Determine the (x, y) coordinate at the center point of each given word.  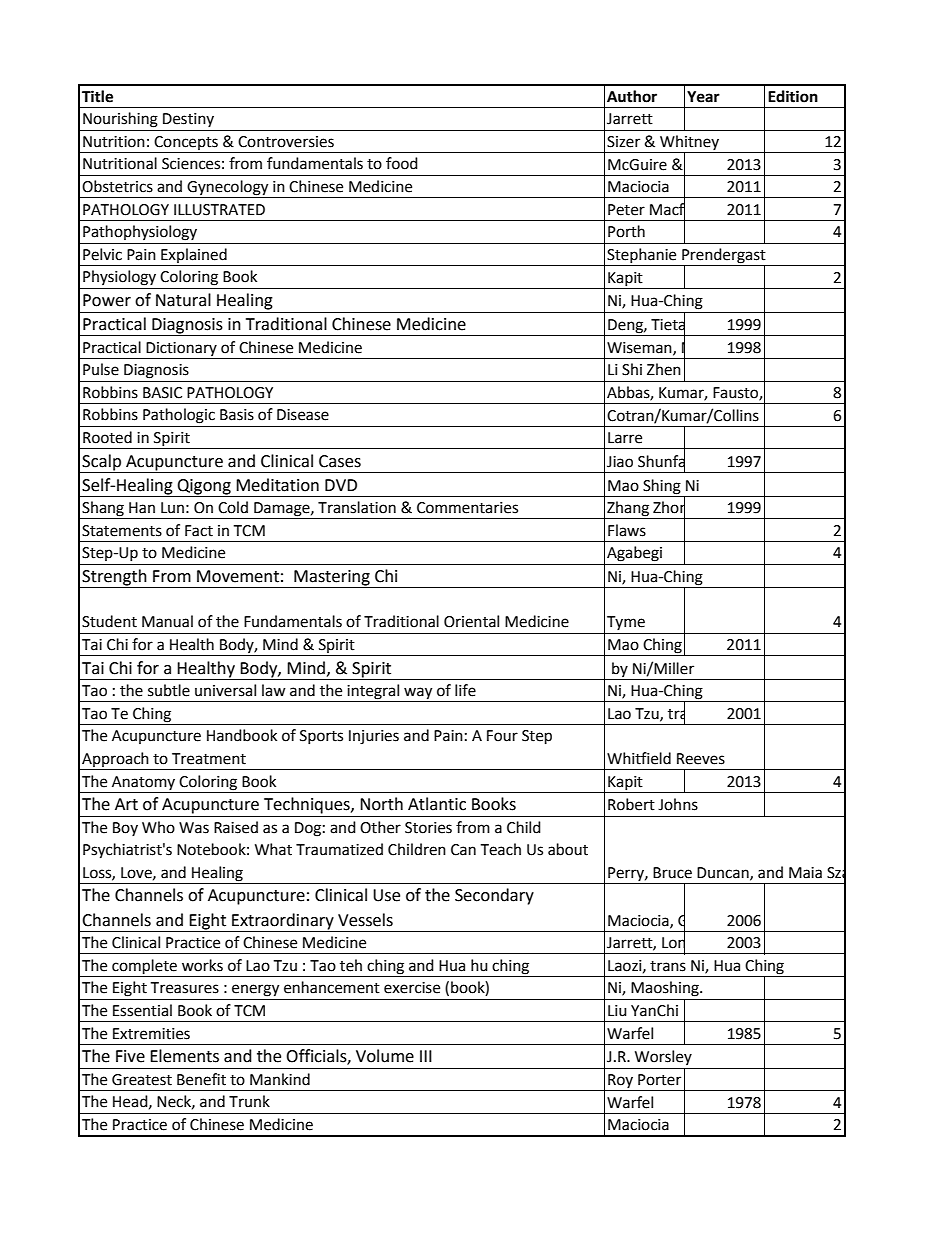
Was (194, 828)
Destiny (188, 120)
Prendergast (724, 257)
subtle (169, 690)
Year (703, 97)
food (402, 163)
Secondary (494, 896)
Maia (805, 873)
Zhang (628, 510)
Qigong (204, 487)
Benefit (201, 1079)
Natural (183, 300)
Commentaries (467, 508)
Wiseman (640, 348)
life (465, 690)
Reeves (701, 759)
